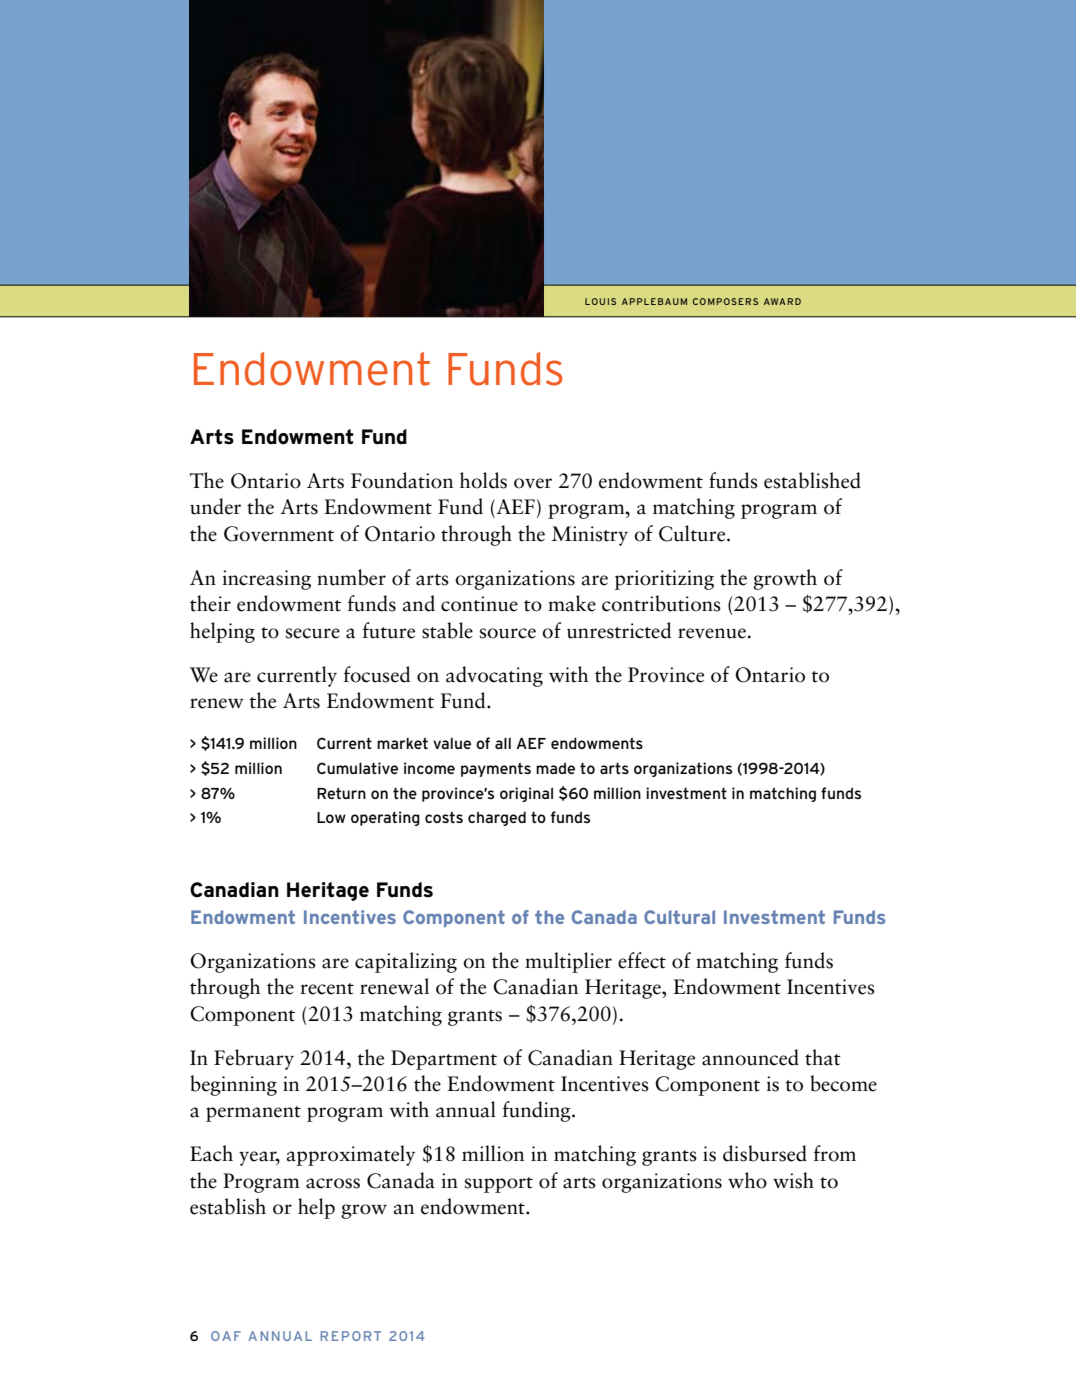  I want to click on multiplier, so click(568, 962).
